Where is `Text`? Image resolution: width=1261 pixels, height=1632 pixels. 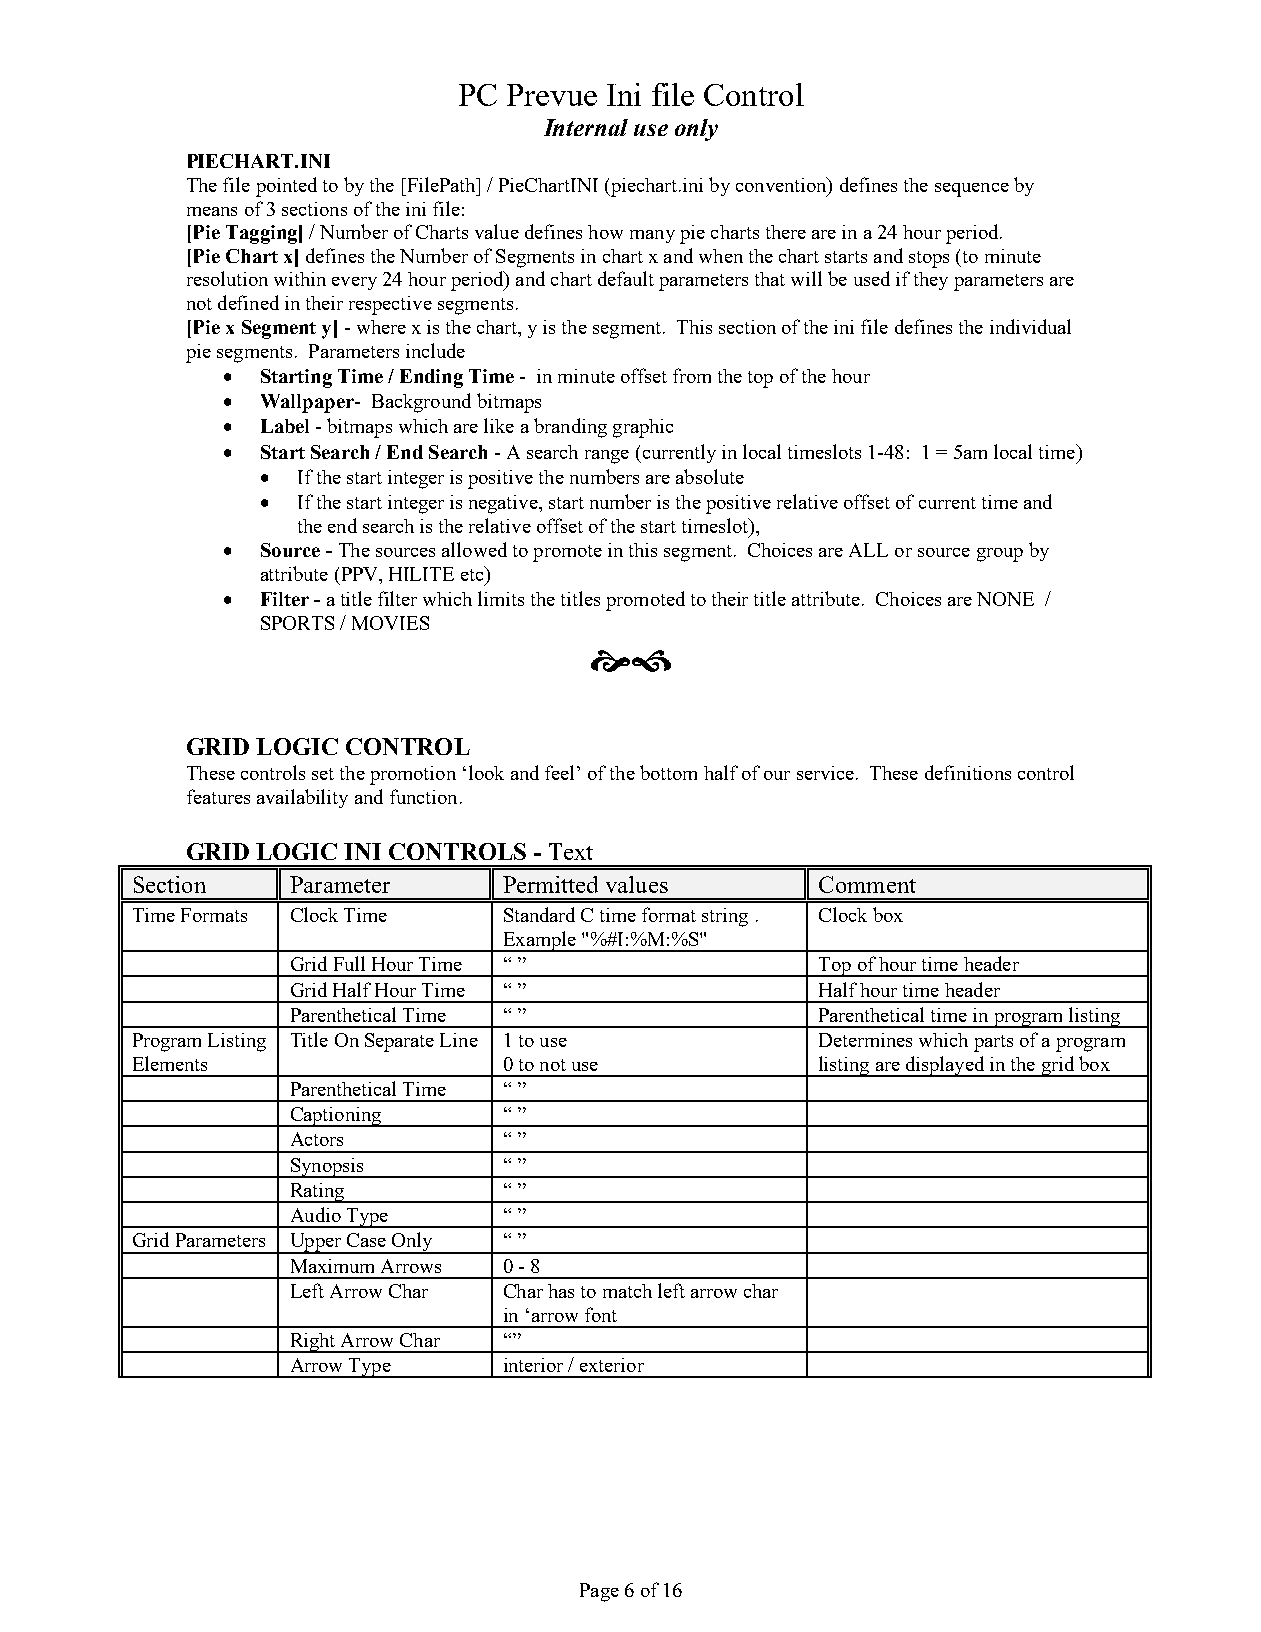 Text is located at coordinates (571, 851).
